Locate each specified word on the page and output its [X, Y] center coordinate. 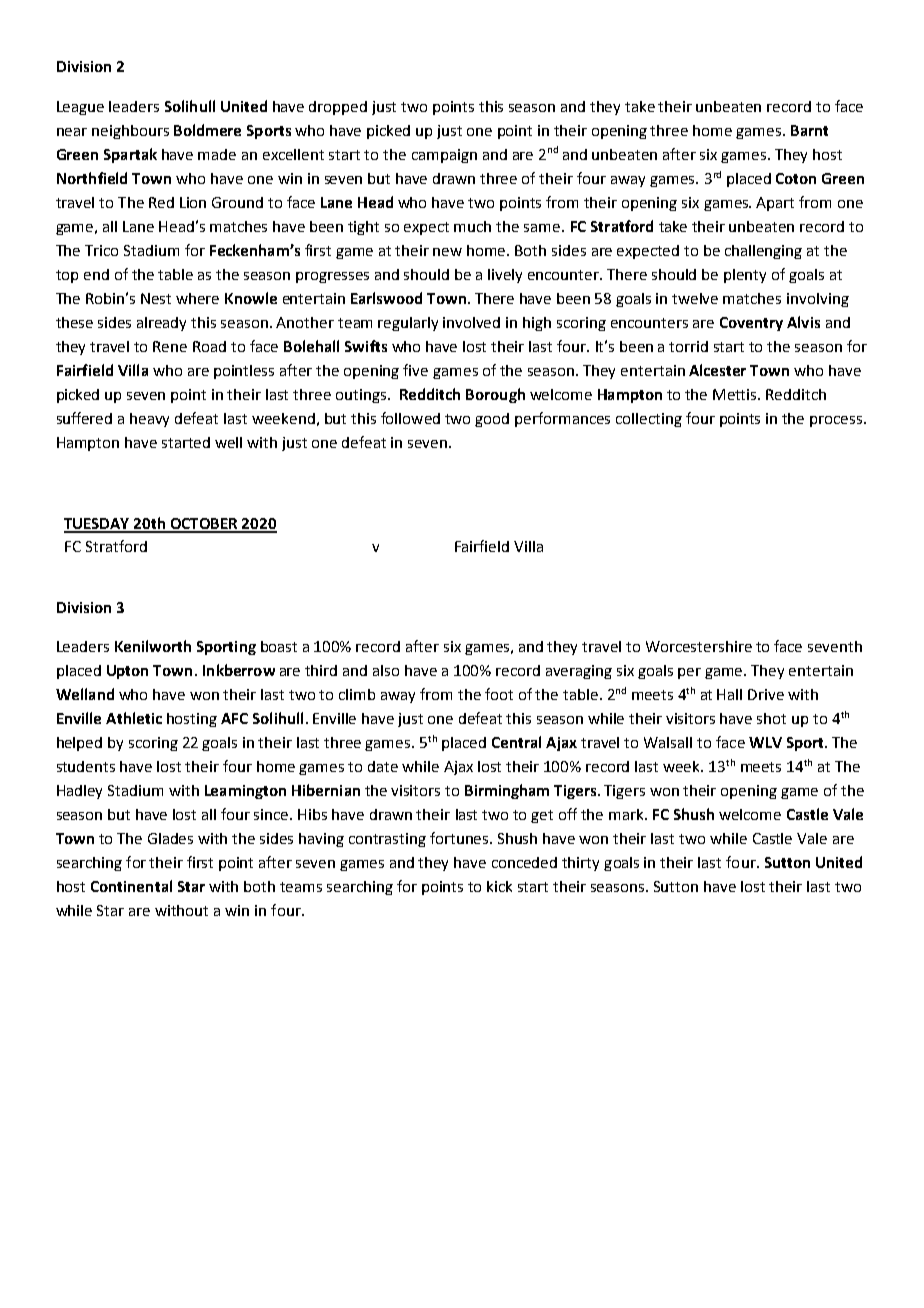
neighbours [130, 132]
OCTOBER [204, 525]
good [492, 420]
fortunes [461, 838]
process [837, 421]
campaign [444, 156]
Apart [775, 204]
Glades [170, 838]
